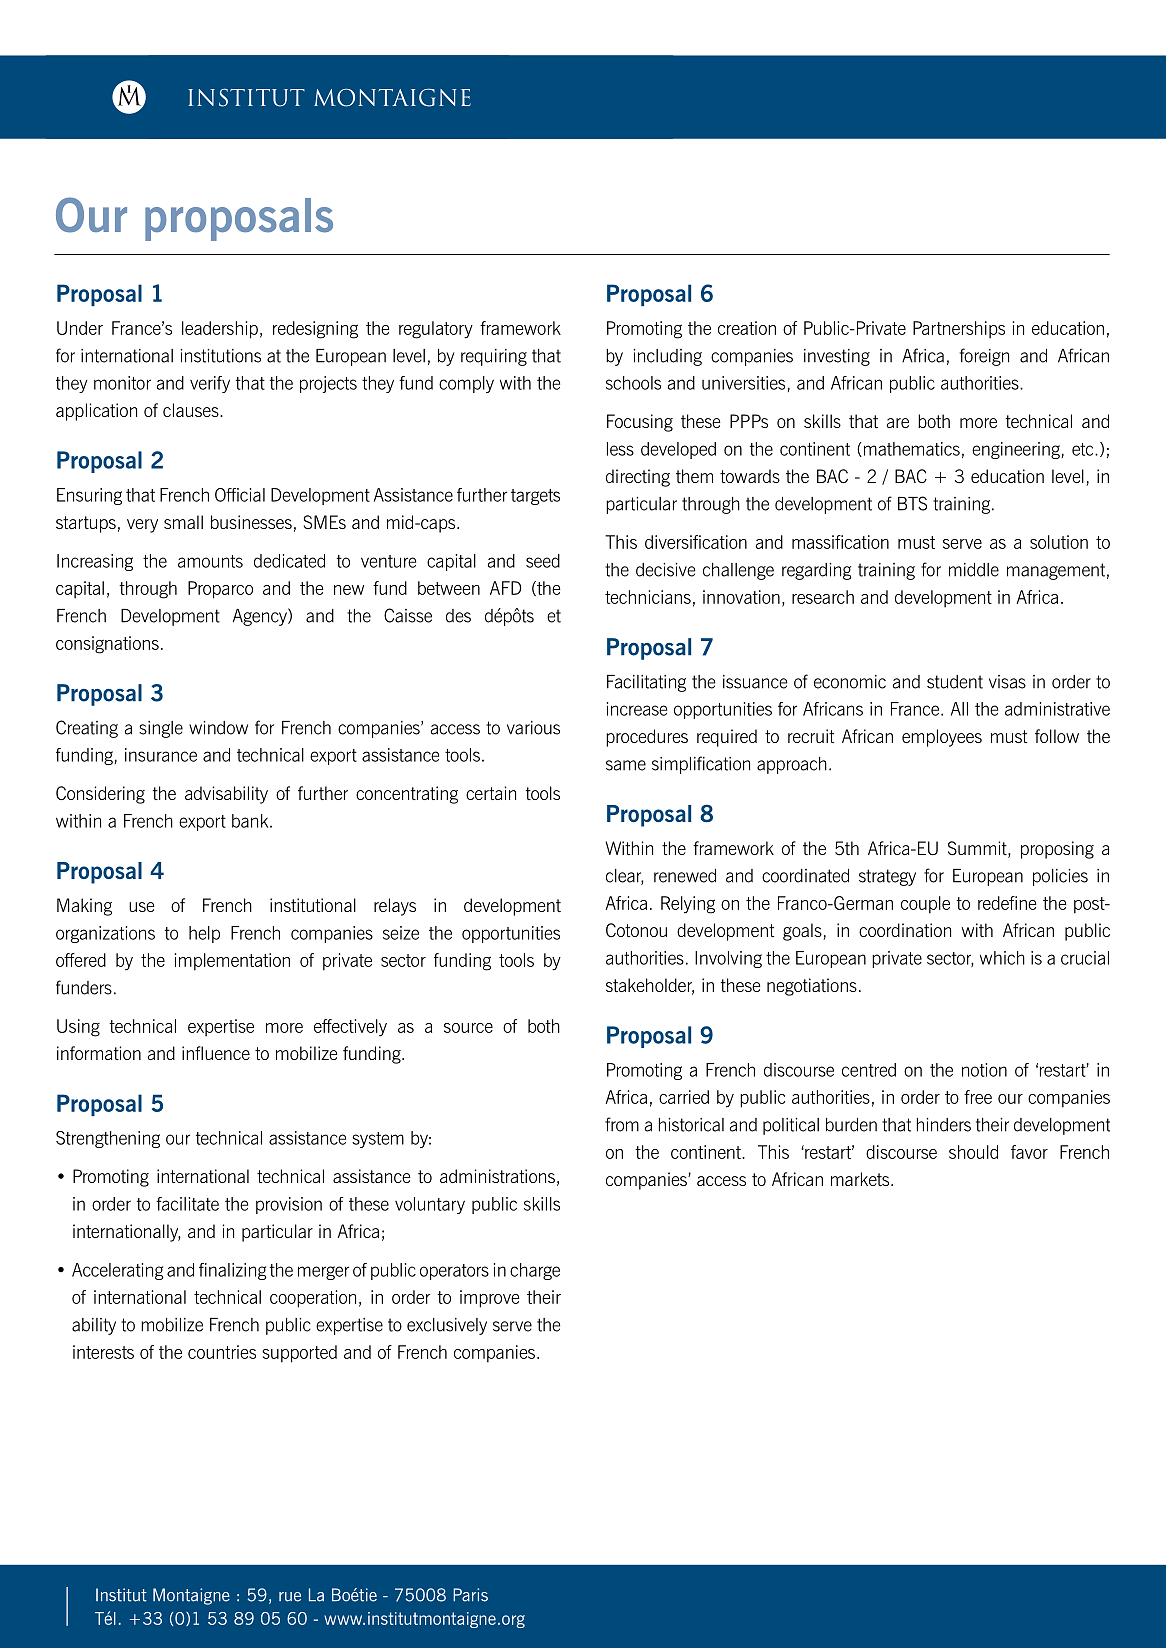 Image resolution: width=1166 pixels, height=1648 pixels. Describe the element at coordinates (861, 1179) in the document. I see `markets` at that location.
